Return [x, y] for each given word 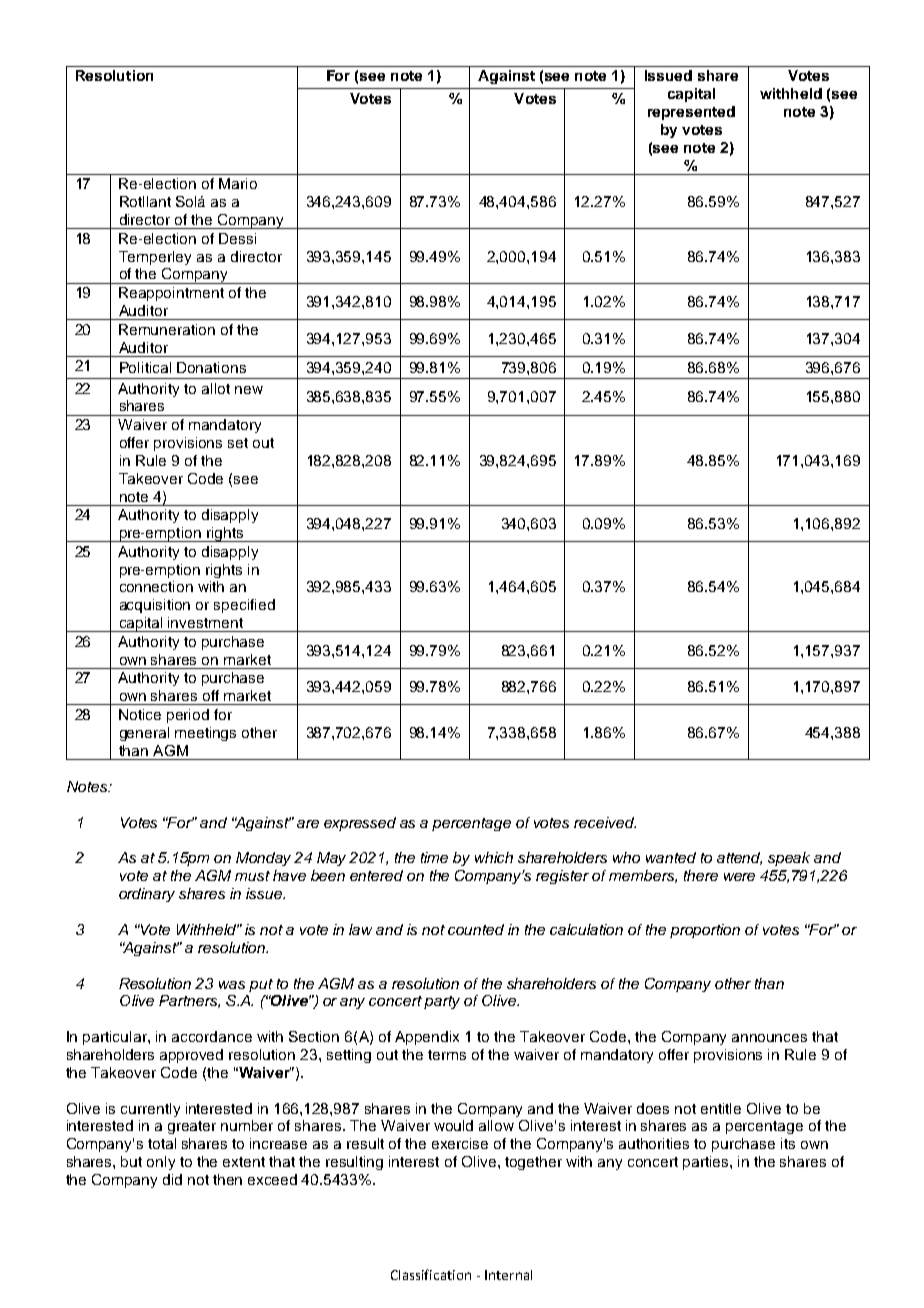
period [188, 716]
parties [707, 1163]
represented [691, 113]
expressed [360, 824]
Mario [238, 183]
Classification [431, 1274]
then [227, 1179]
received [605, 822]
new [249, 390]
